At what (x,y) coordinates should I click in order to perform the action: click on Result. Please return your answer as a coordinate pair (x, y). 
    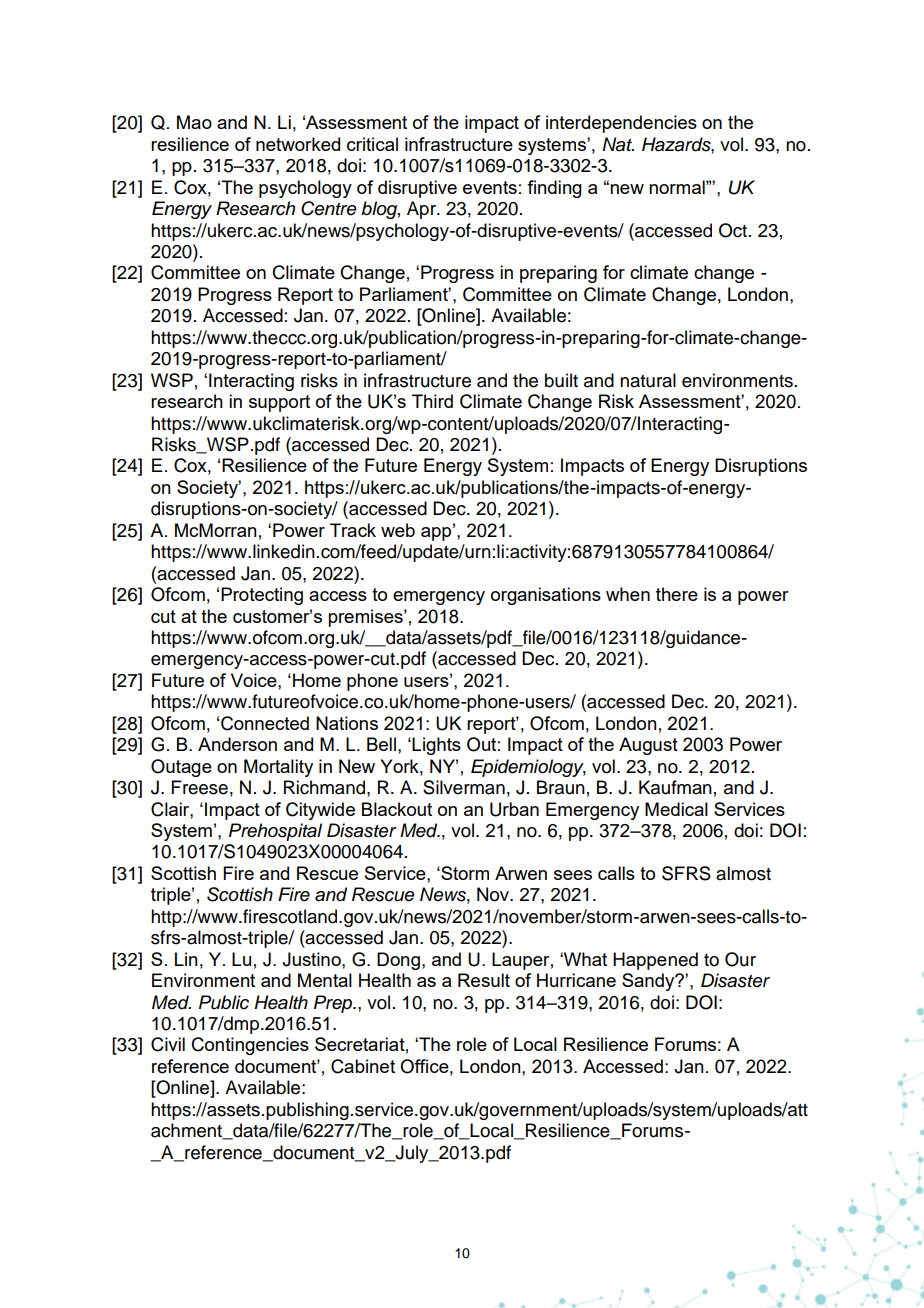
    Looking at the image, I should click on (484, 980).
